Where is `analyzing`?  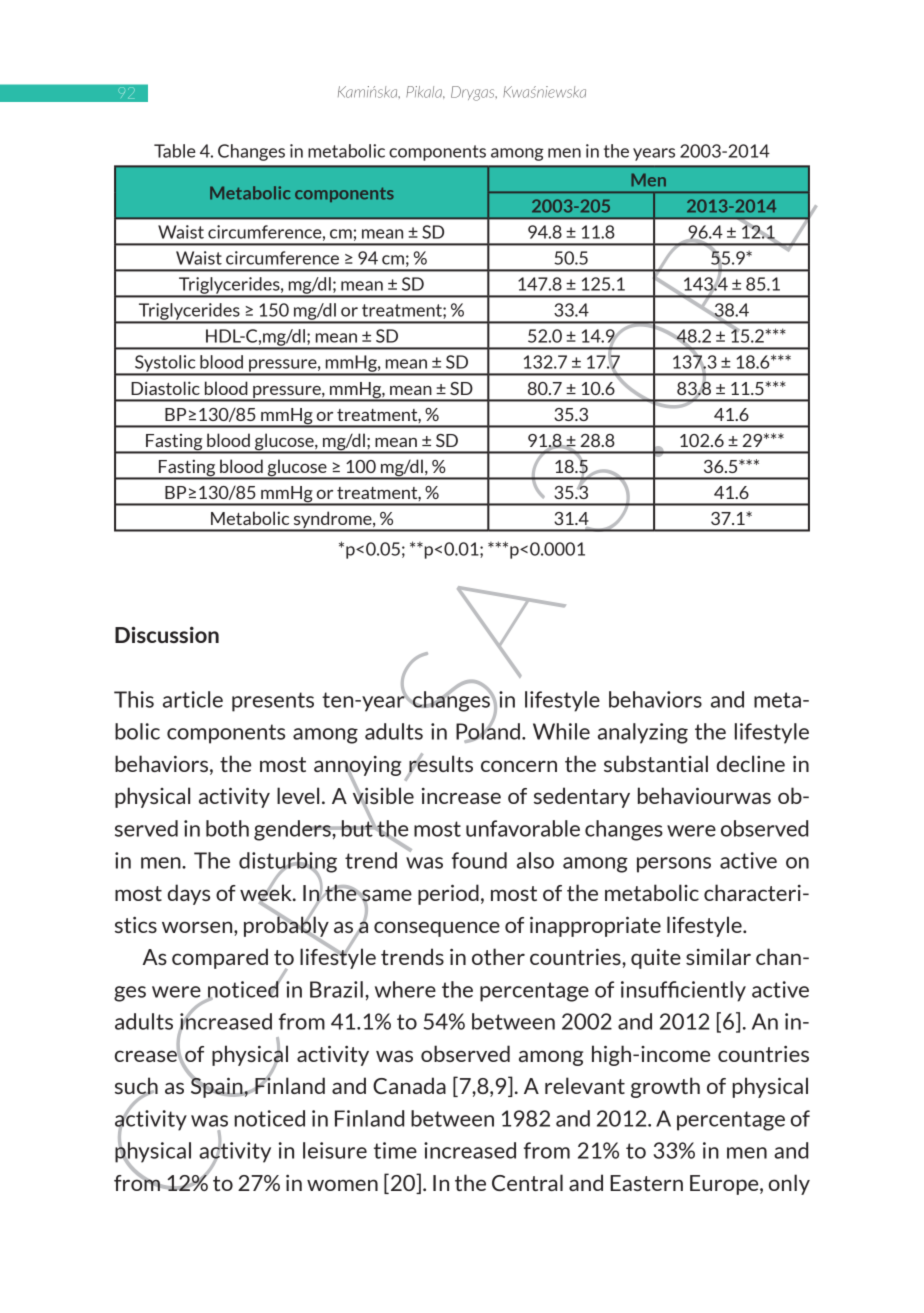 analyzing is located at coordinates (643, 733).
